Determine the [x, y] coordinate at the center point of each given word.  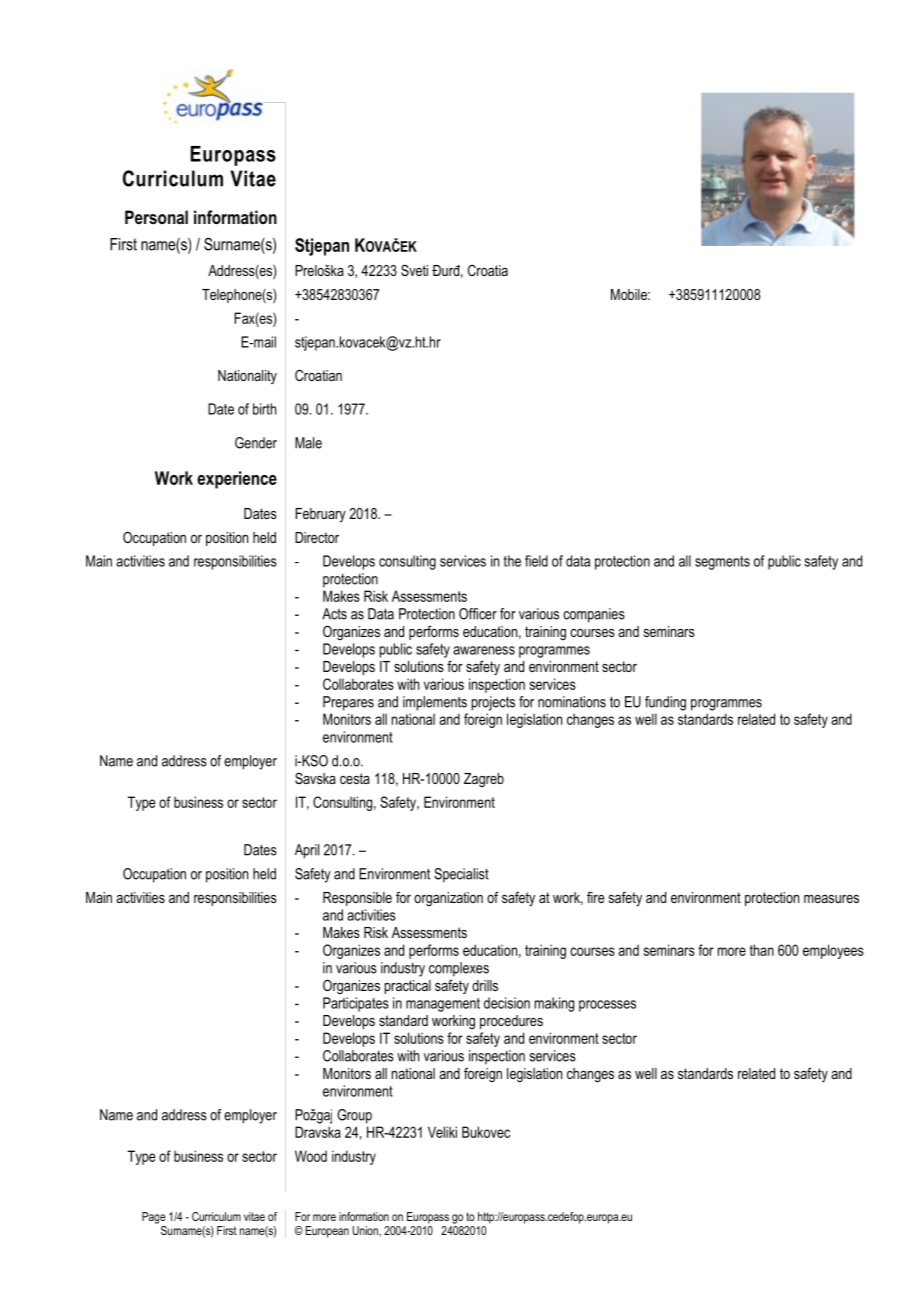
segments [722, 563]
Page [154, 1218]
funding [665, 703]
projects [493, 703]
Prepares [348, 703]
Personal [156, 217]
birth [264, 409]
